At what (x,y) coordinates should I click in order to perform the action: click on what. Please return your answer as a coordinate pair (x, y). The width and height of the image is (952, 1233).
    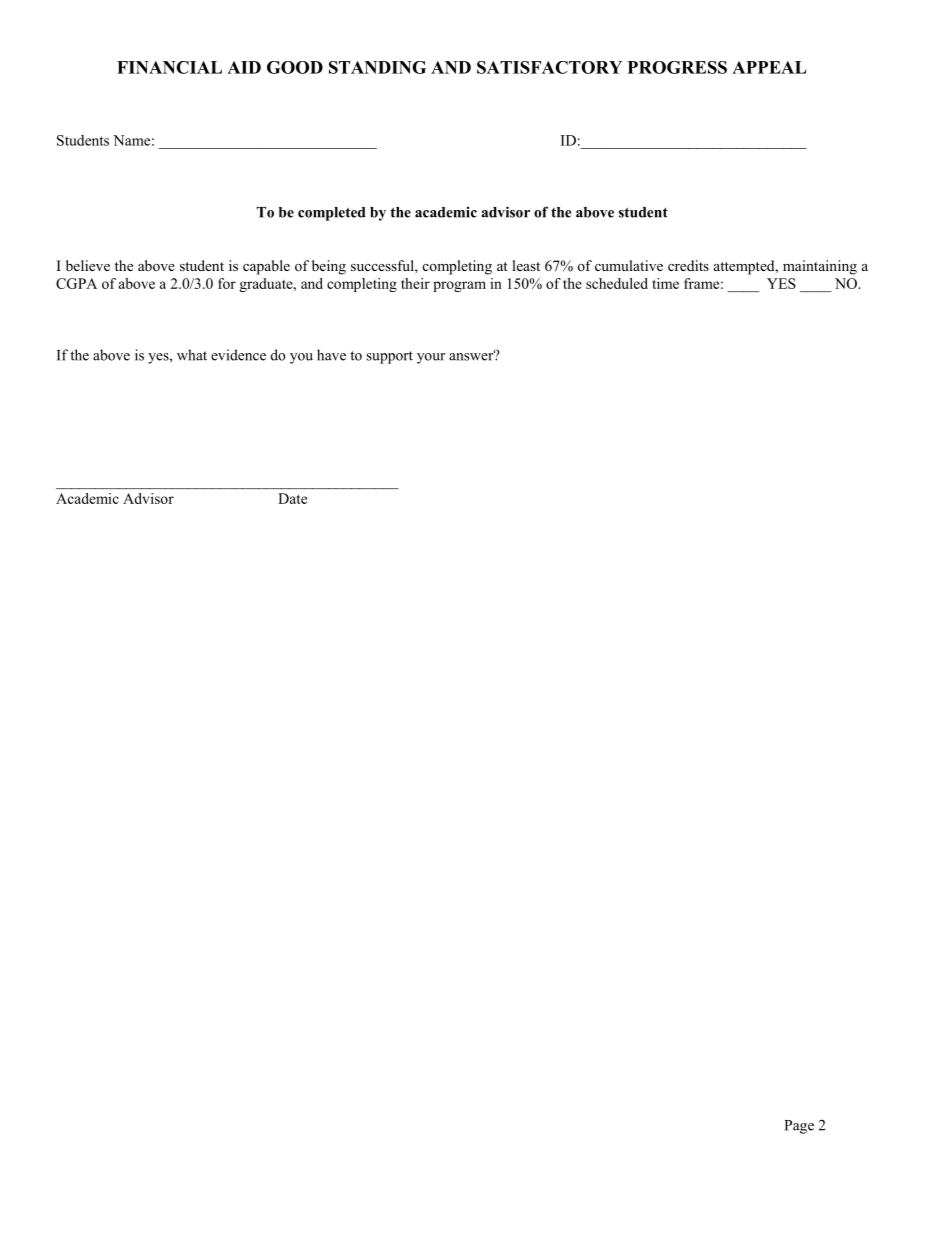
    Looking at the image, I should click on (192, 355).
